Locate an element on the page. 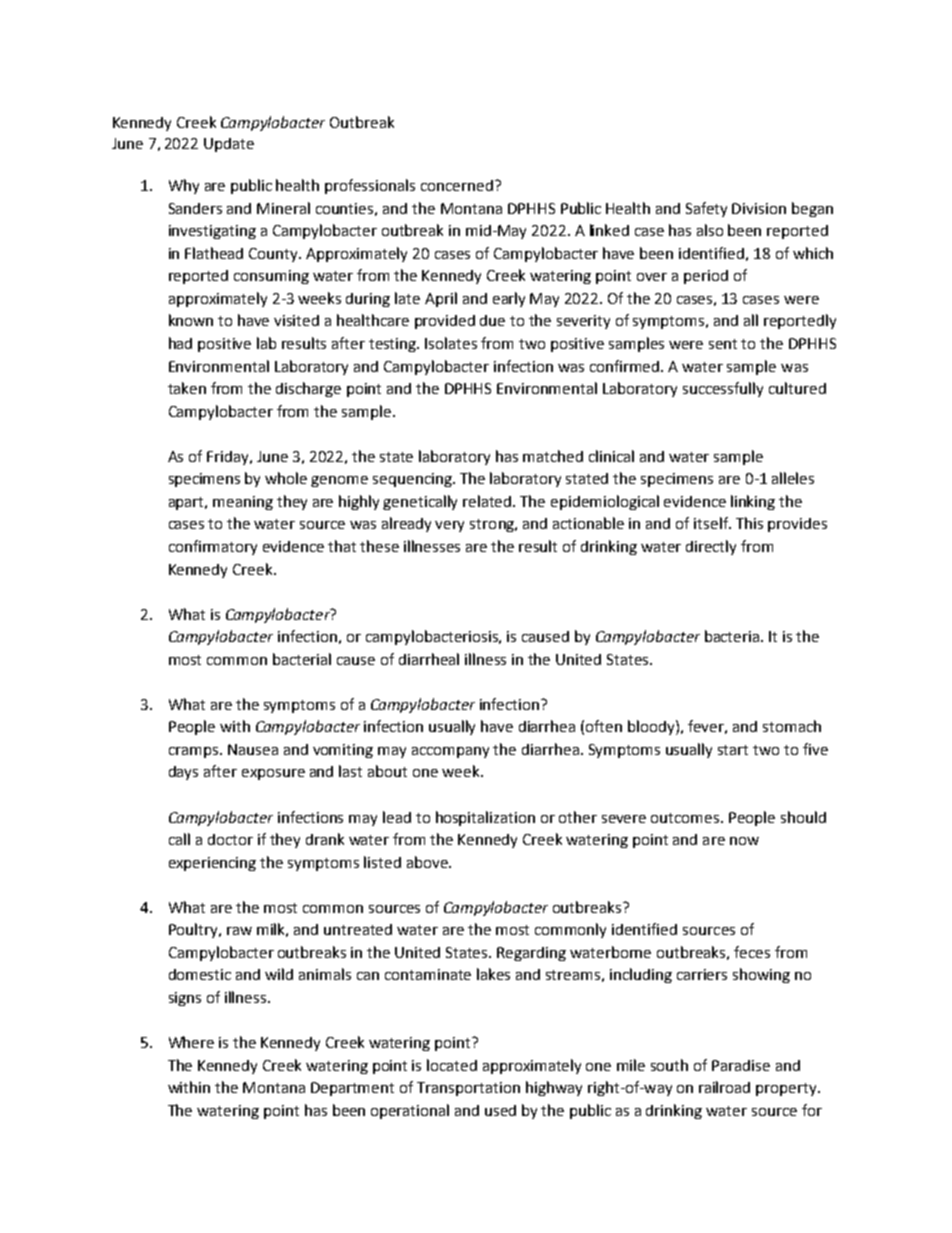 Image resolution: width=952 pixels, height=1233 pixels. Division is located at coordinates (759, 208).
